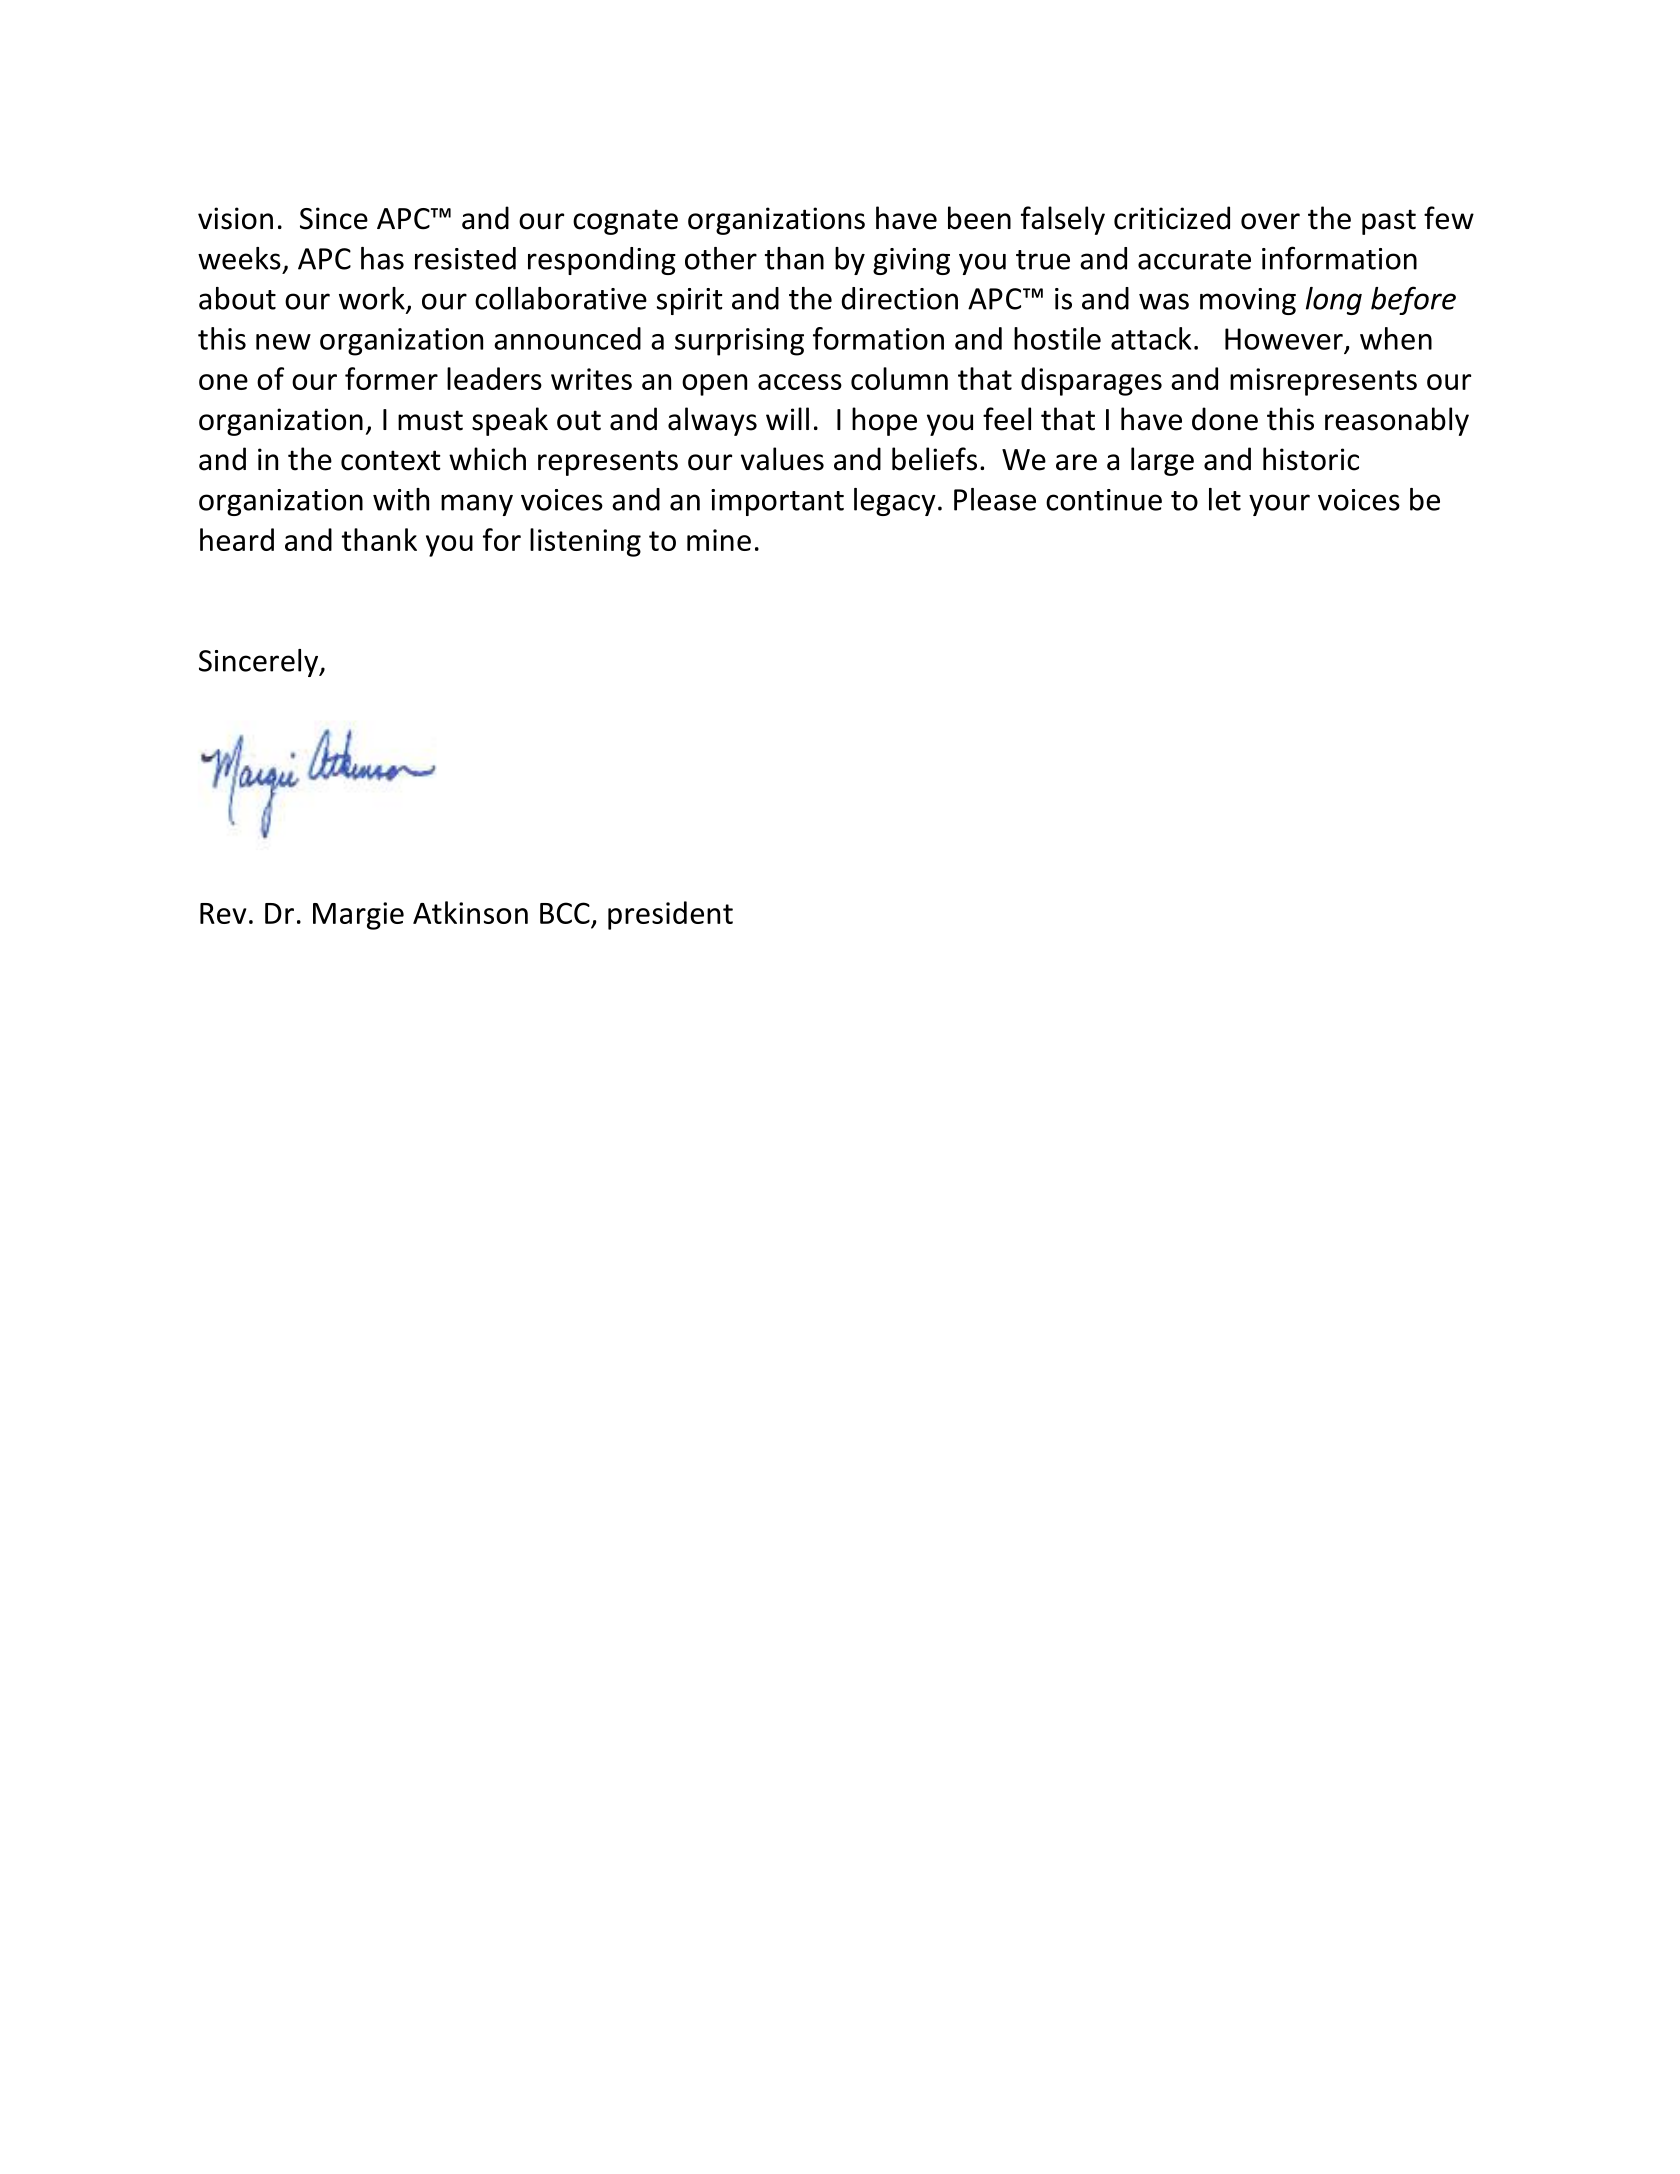  I want to click on Atkinson, so click(470, 912).
